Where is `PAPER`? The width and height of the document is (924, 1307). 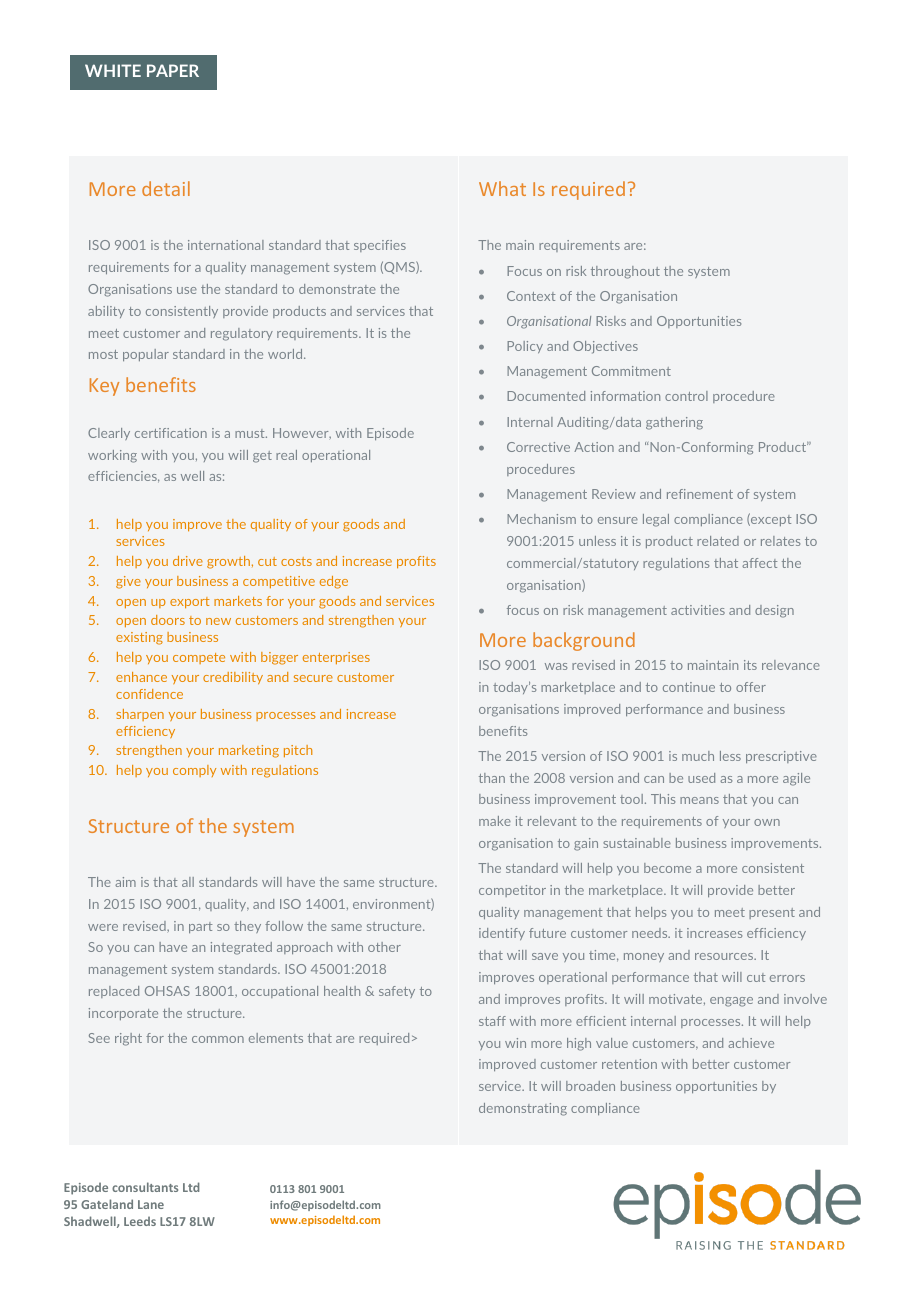
PAPER is located at coordinates (173, 70).
